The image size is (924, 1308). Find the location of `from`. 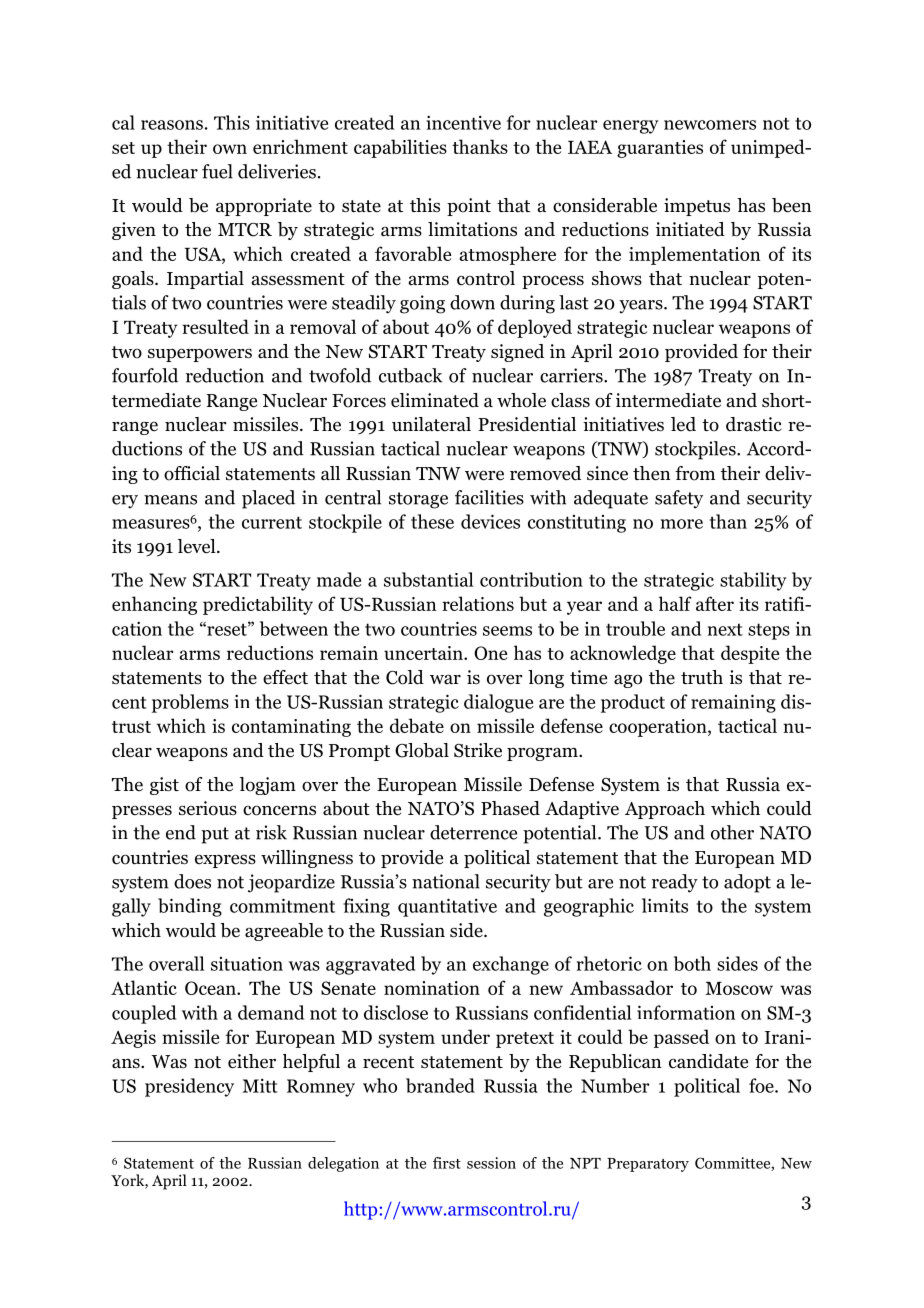

from is located at coordinates (695, 473).
